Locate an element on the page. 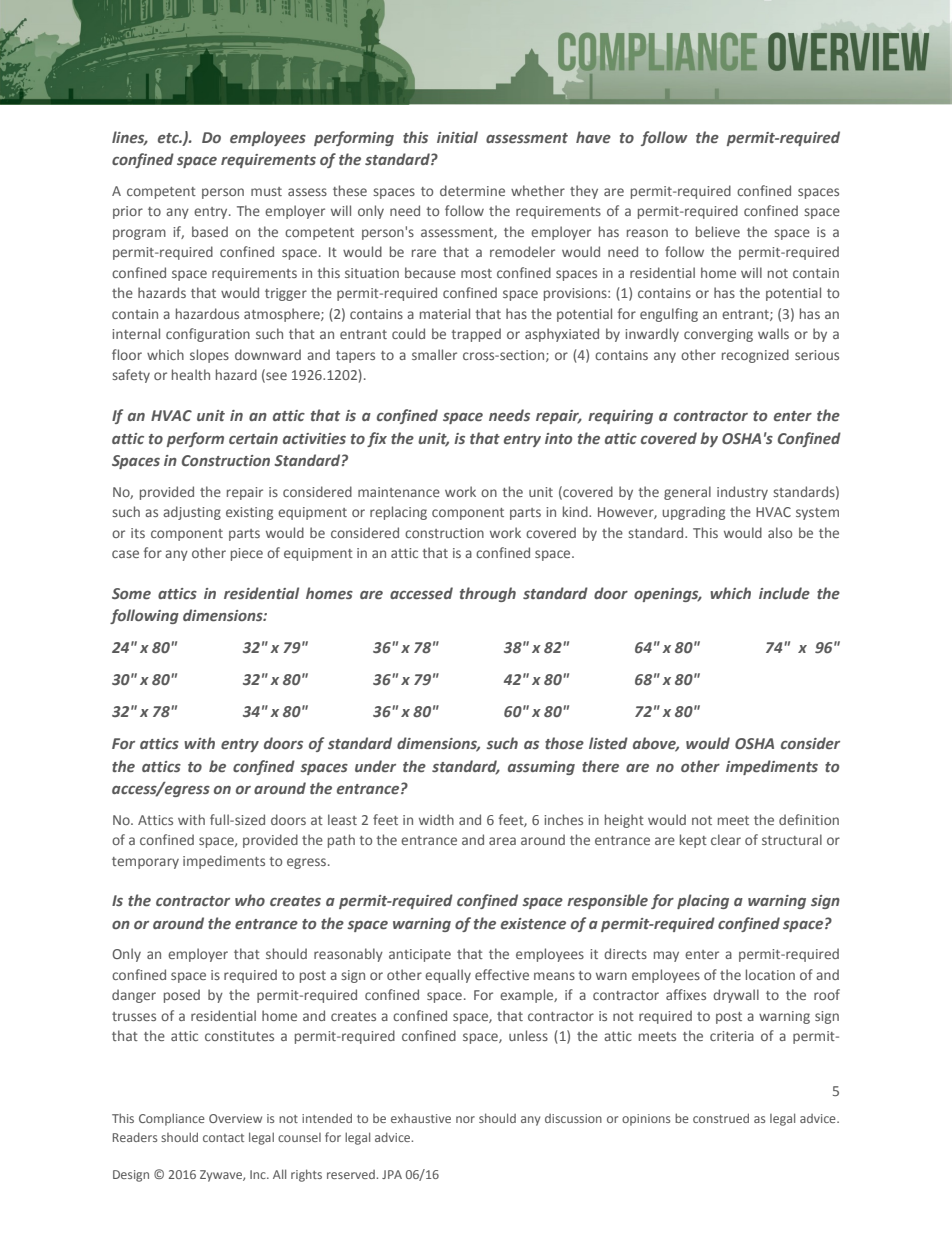  nor is located at coordinates (465, 1119).
